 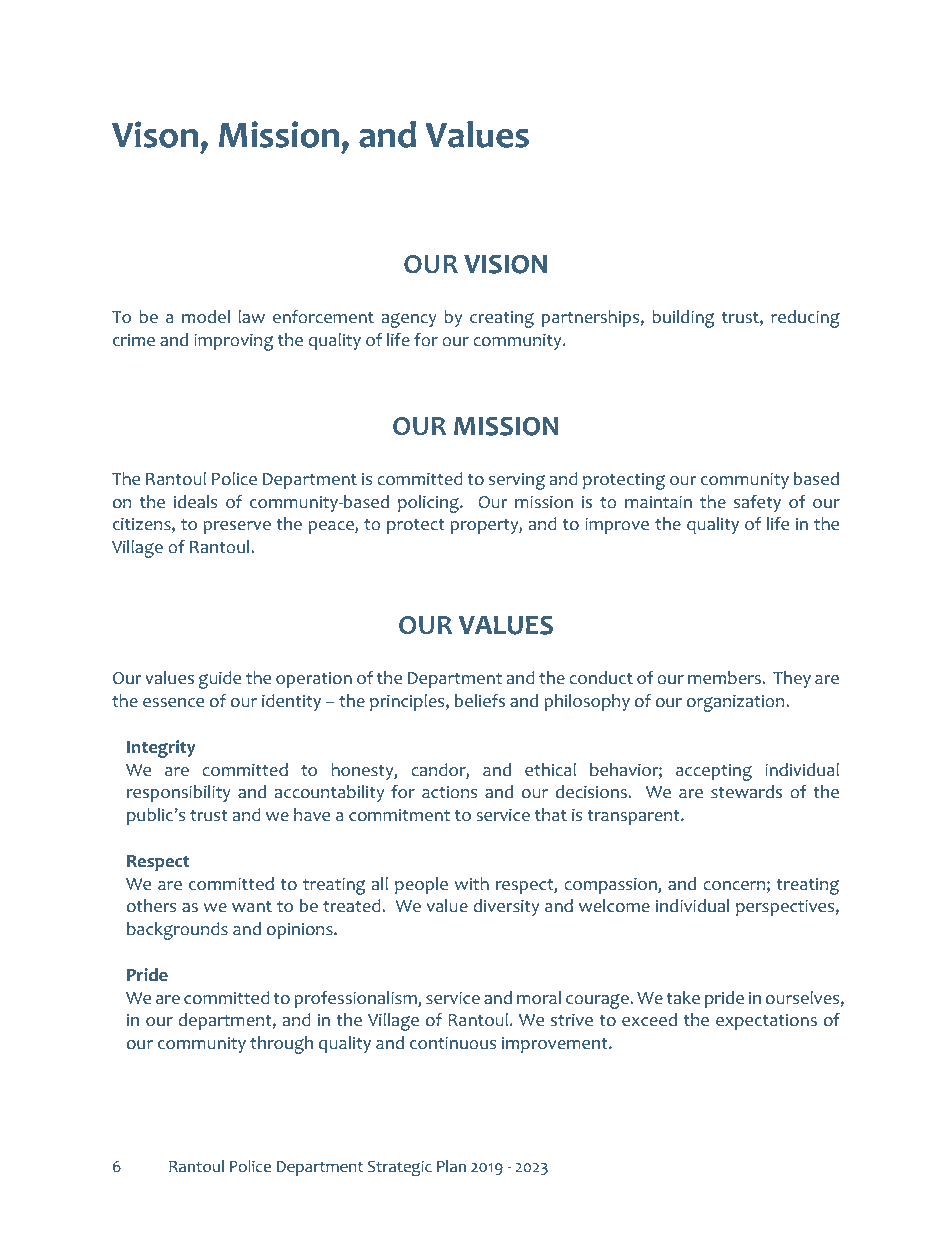 What do you see at coordinates (220, 680) in the screenshot?
I see `guide` at bounding box center [220, 680].
